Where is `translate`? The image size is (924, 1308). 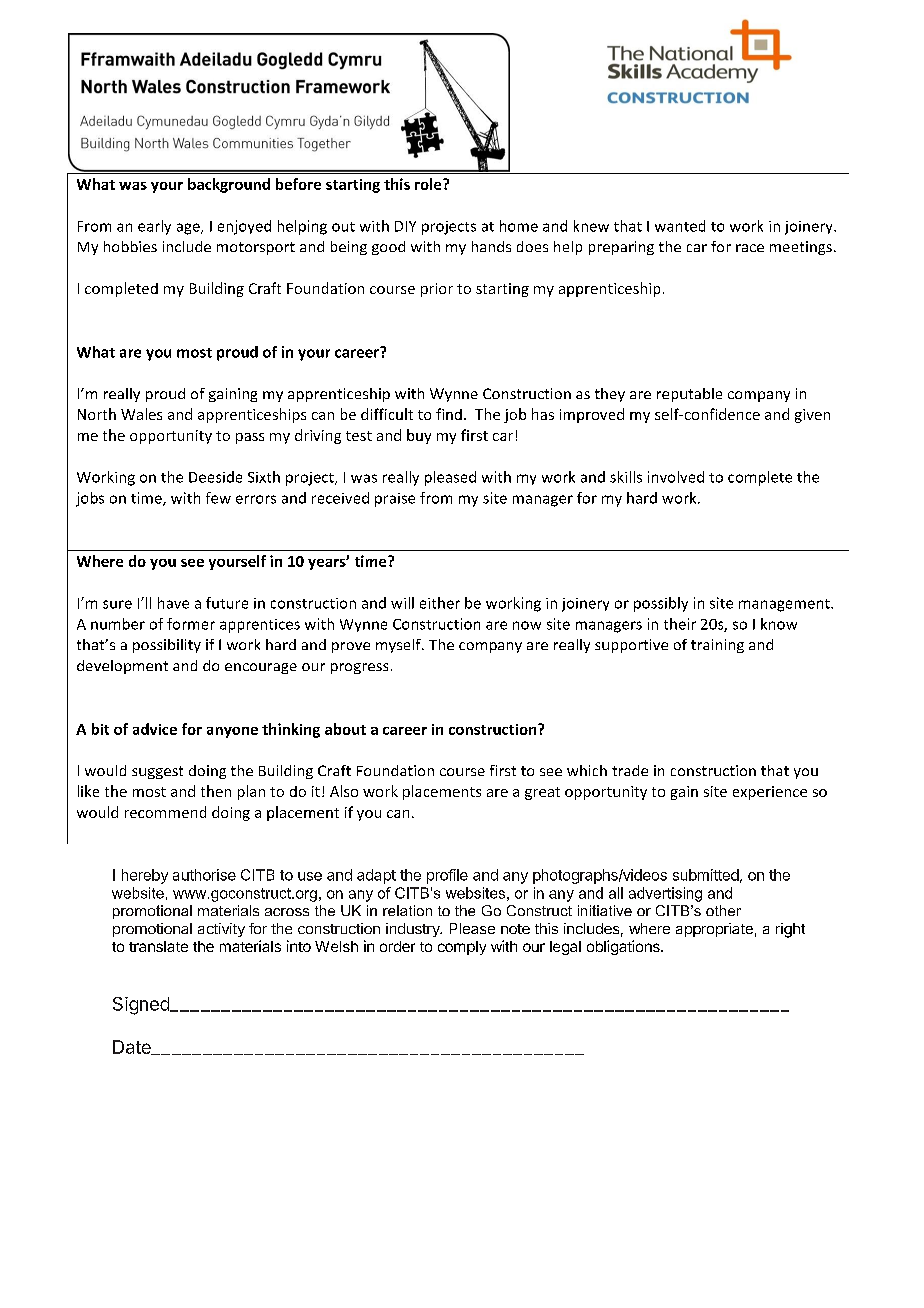 translate is located at coordinates (158, 946).
